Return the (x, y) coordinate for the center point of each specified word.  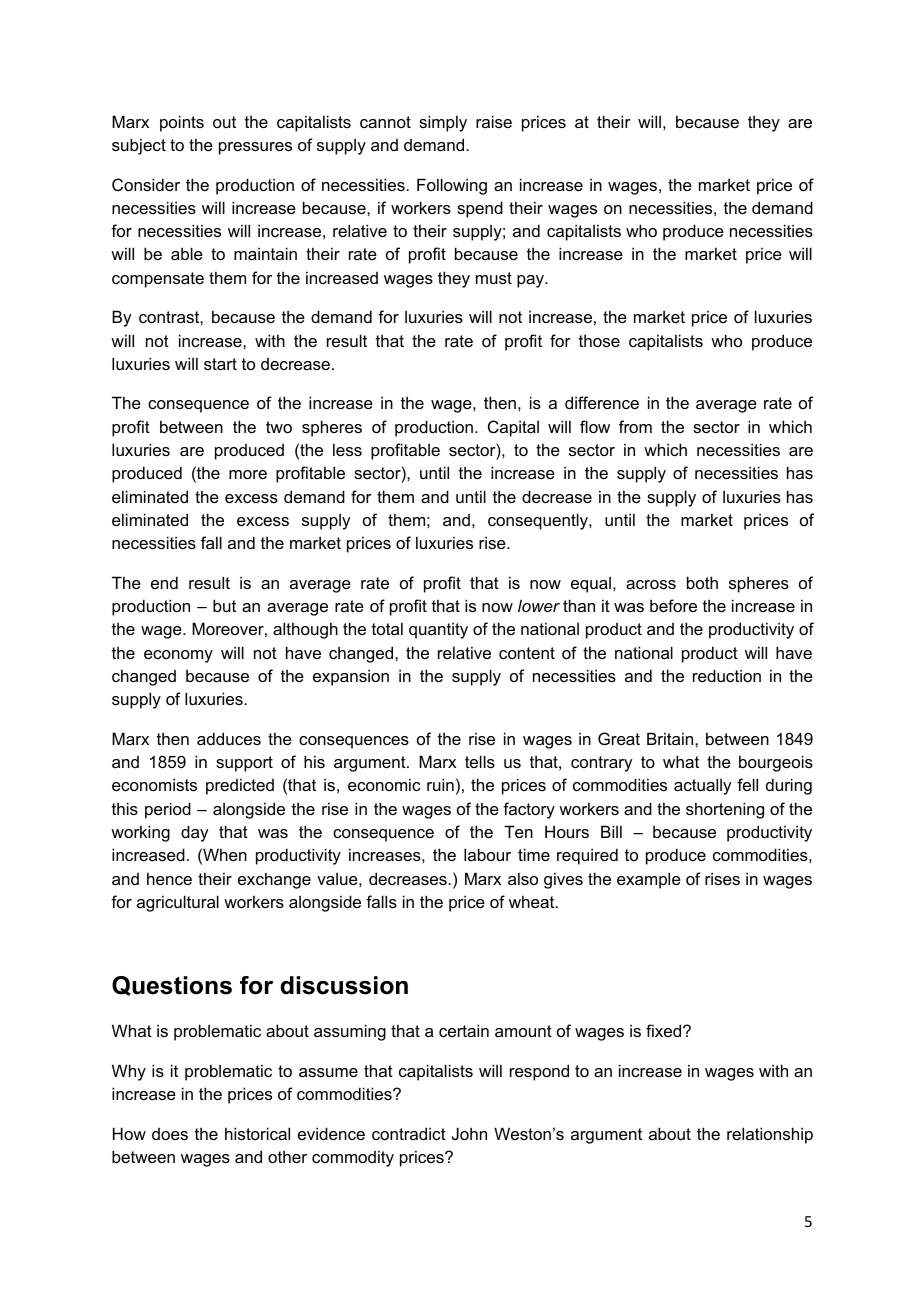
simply (443, 123)
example (649, 880)
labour (487, 854)
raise (494, 121)
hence (169, 878)
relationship (770, 1135)
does (170, 1134)
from (635, 426)
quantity (438, 630)
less (347, 449)
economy (178, 656)
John (469, 1133)
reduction (727, 675)
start (220, 364)
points (182, 123)
